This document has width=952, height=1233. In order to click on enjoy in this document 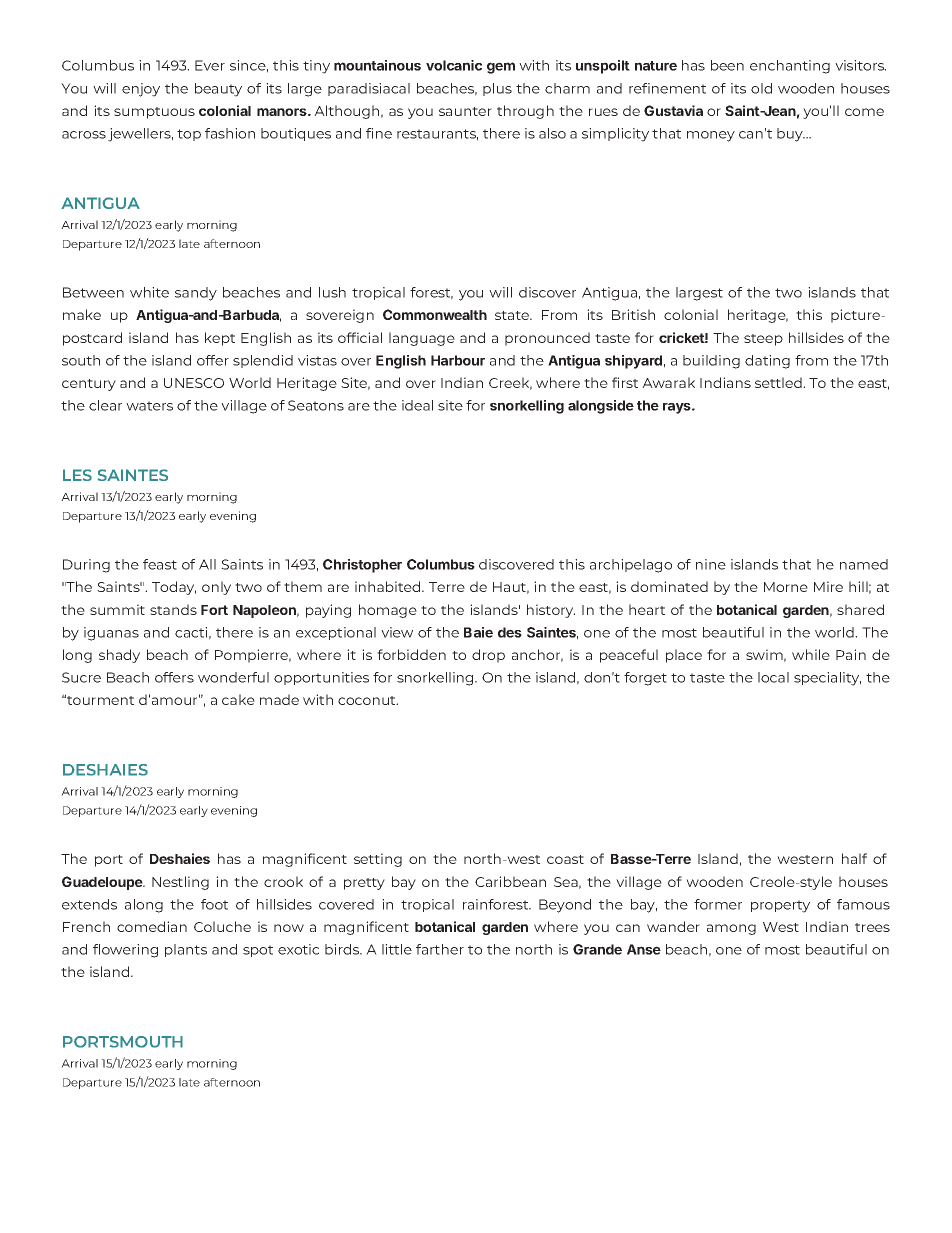, I will do `click(141, 90)`.
